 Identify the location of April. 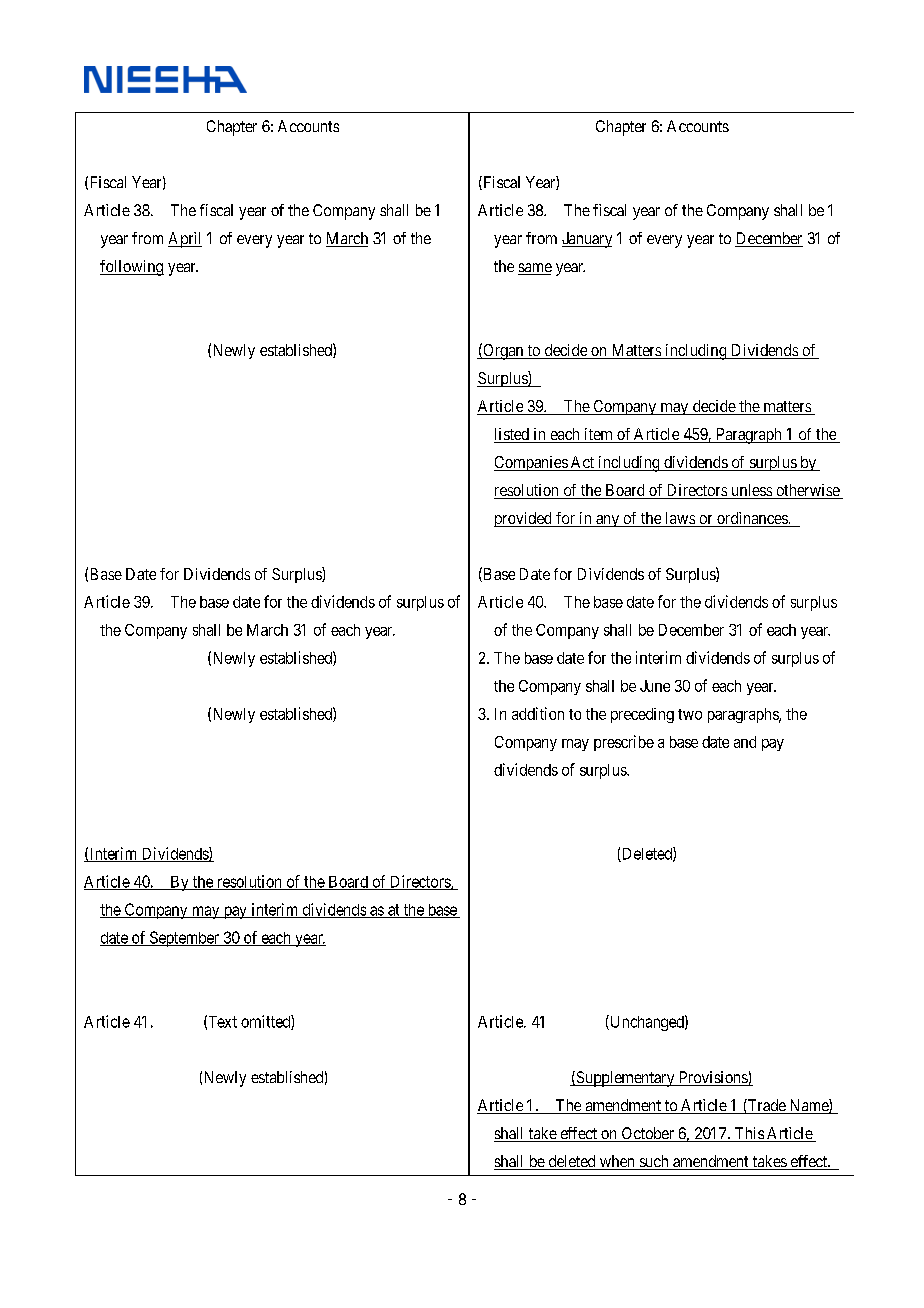
(185, 240).
